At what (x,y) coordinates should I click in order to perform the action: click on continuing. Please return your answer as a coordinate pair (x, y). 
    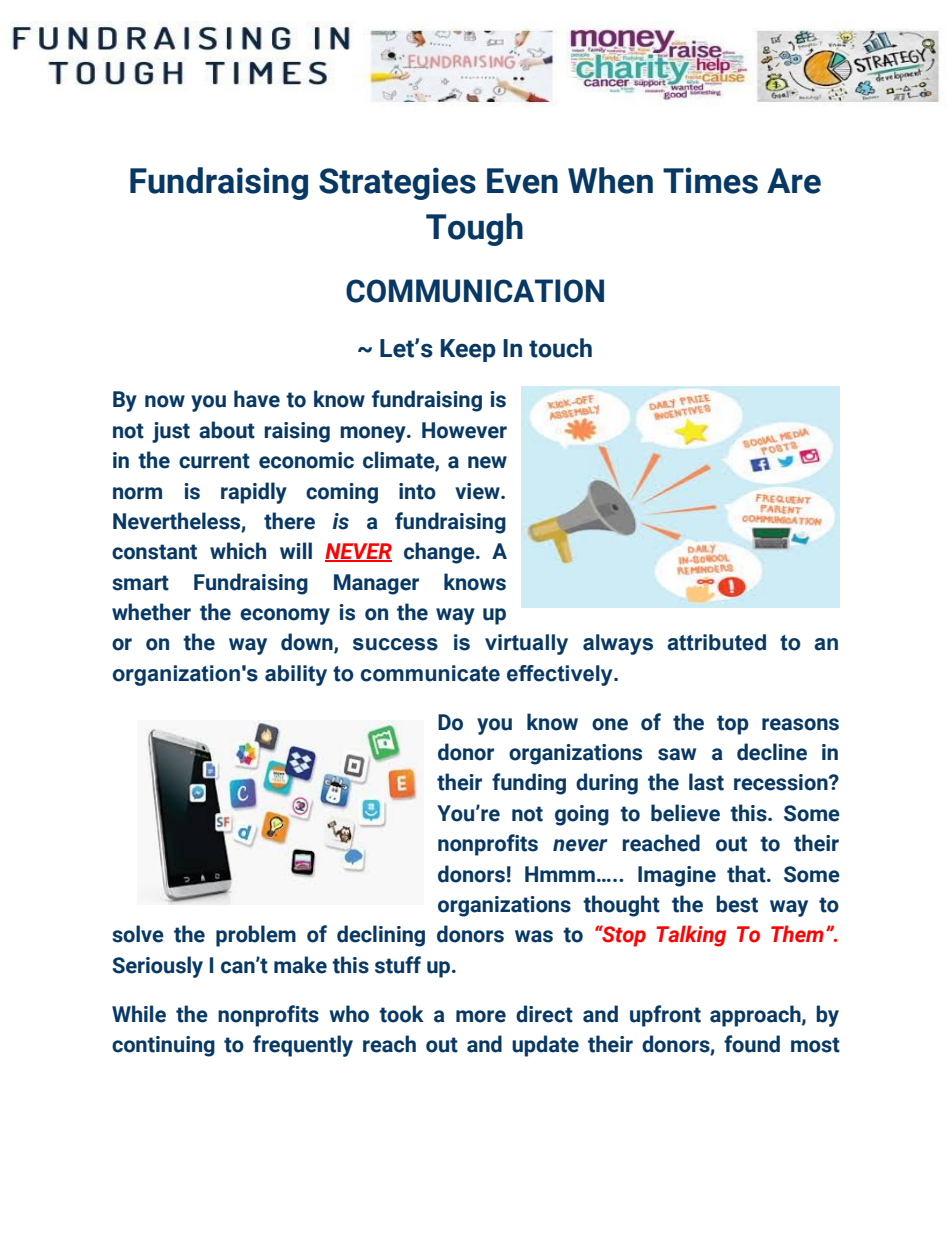
    Looking at the image, I should click on (163, 1046).
